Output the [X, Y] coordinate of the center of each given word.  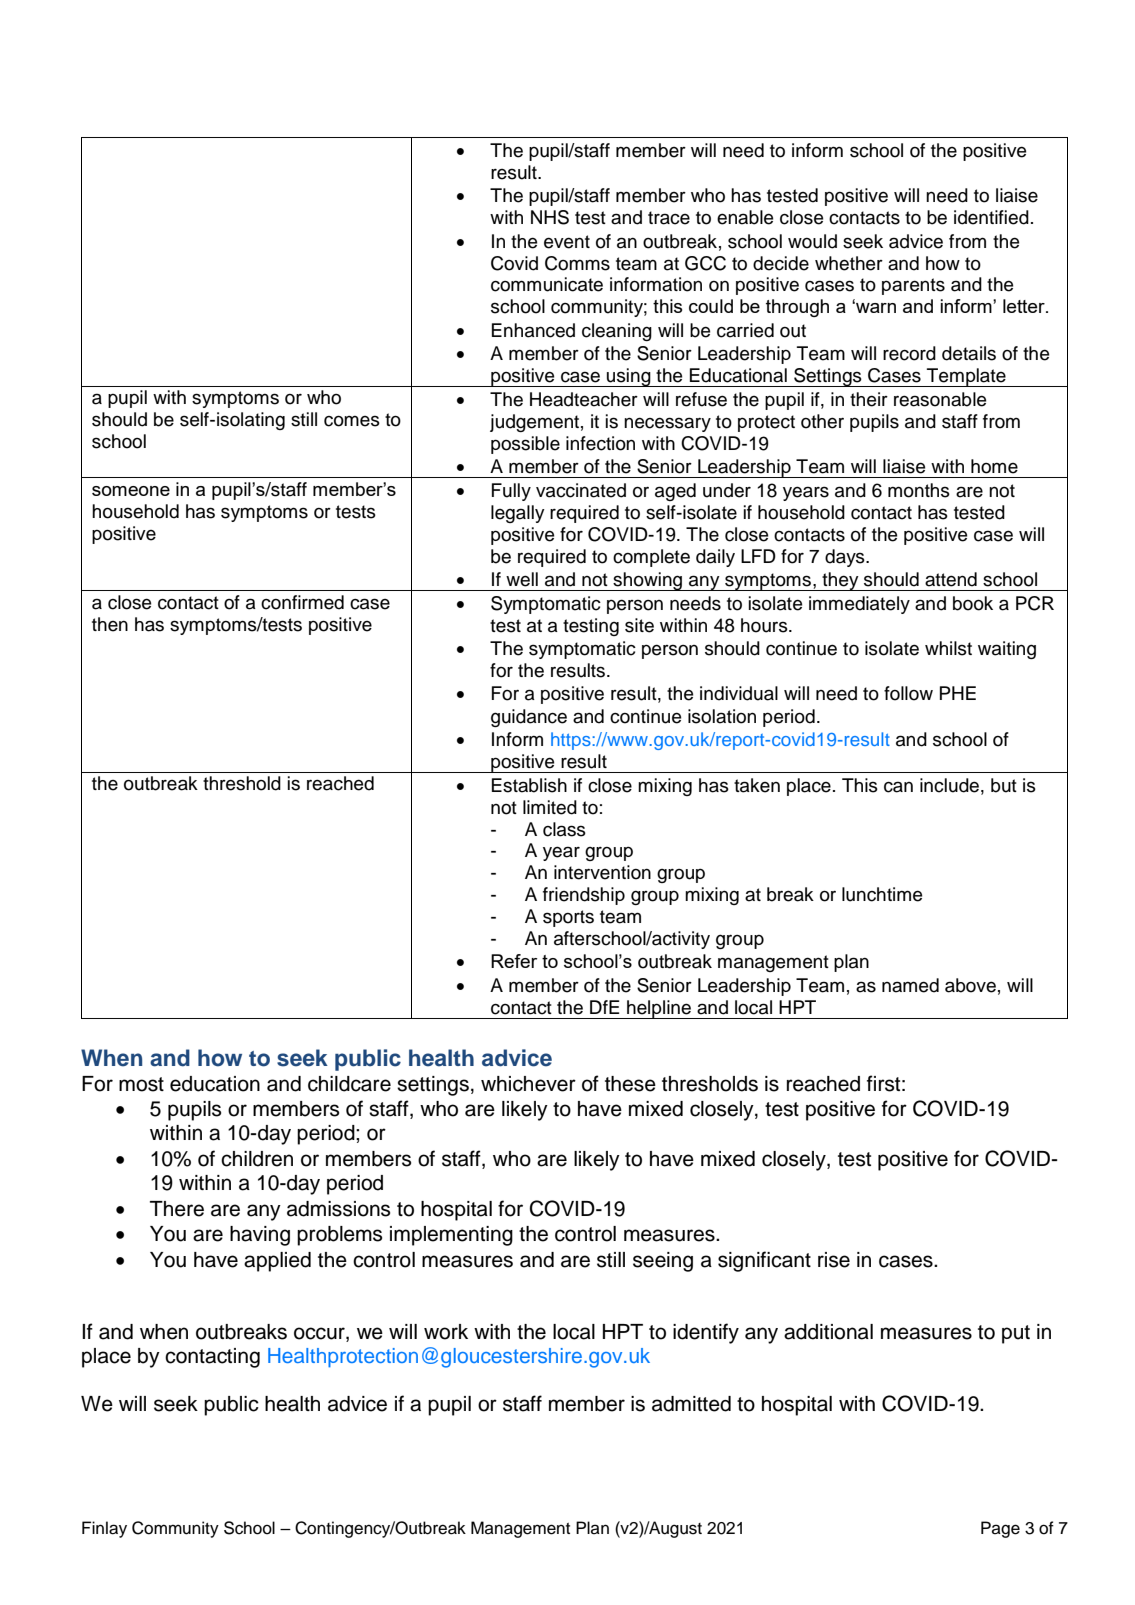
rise [834, 1260]
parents [913, 286]
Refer [514, 961]
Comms [577, 263]
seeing [663, 1262]
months [919, 490]
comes [352, 421]
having [260, 1236]
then [110, 624]
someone [131, 491]
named [910, 985]
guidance [529, 718]
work [446, 1332]
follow [908, 693]
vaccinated [581, 490]
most [141, 1084]
